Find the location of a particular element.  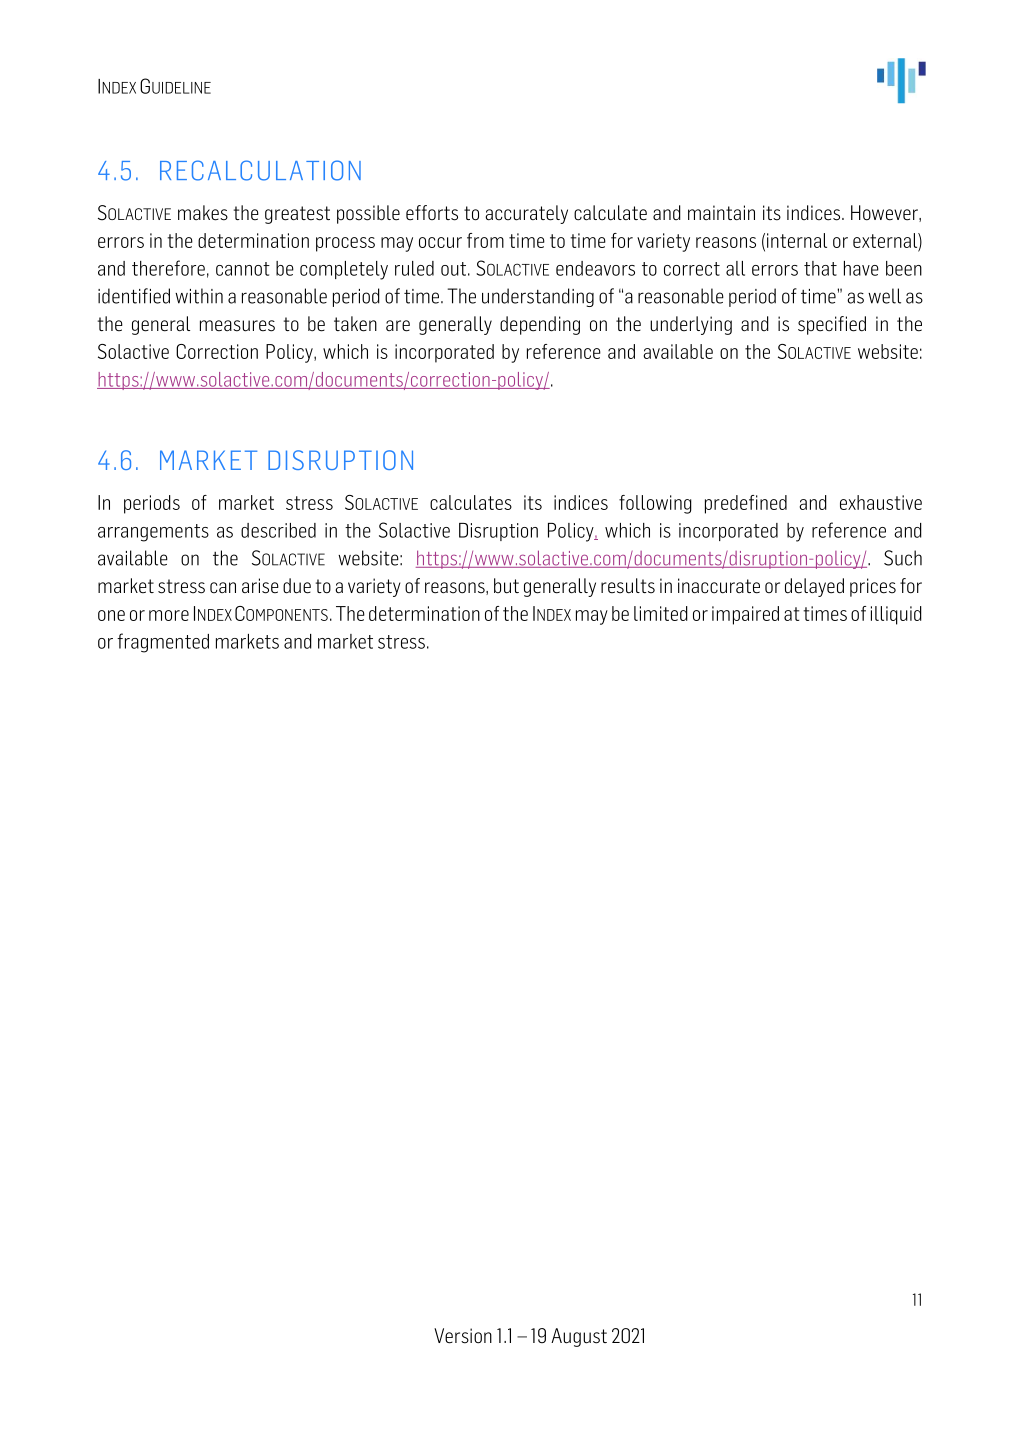

Version is located at coordinates (463, 1336).
